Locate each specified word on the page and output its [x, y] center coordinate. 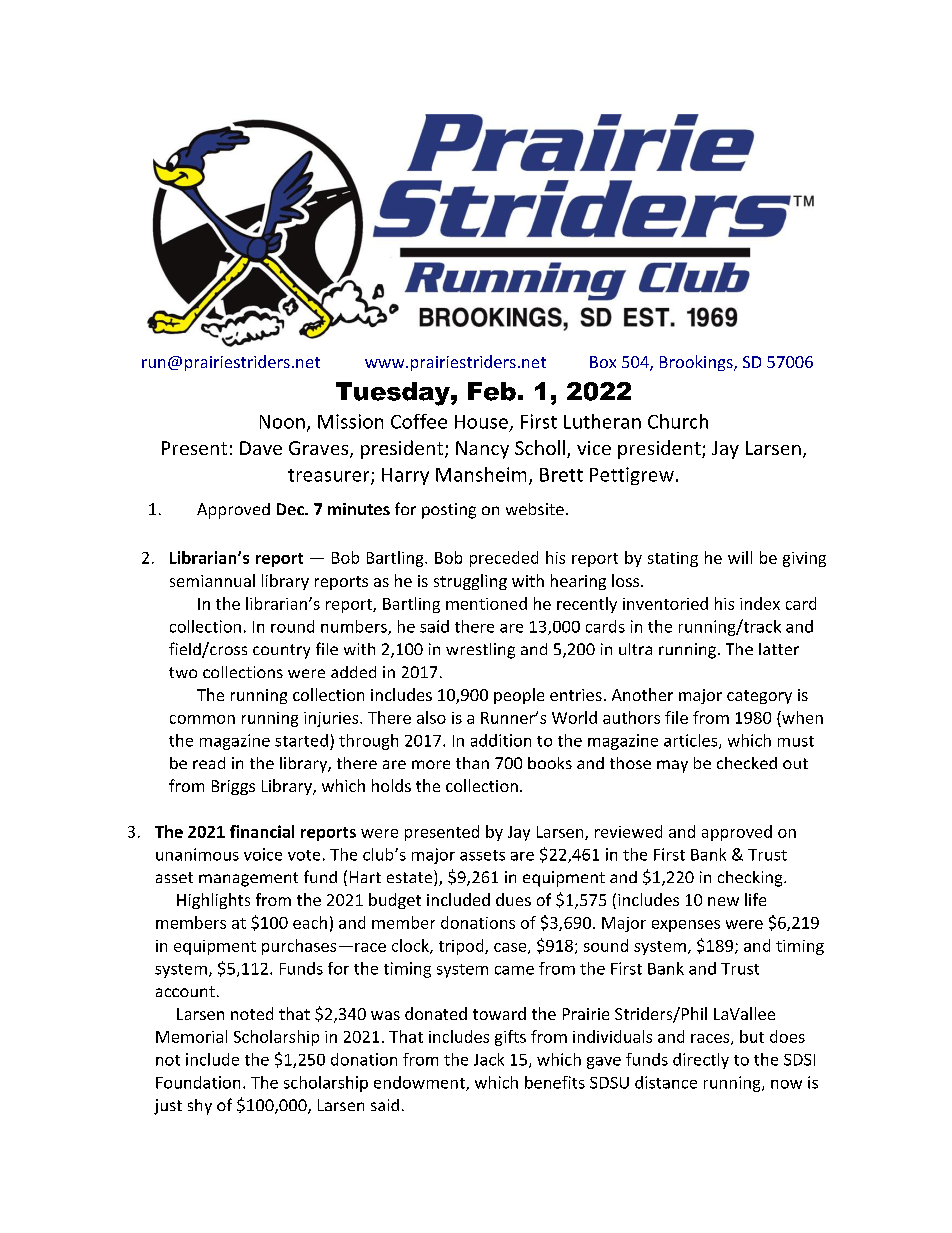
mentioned [486, 603]
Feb [492, 391]
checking [751, 879]
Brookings [697, 363]
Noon [282, 422]
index [760, 603]
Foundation [198, 1082]
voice [263, 854]
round [292, 626]
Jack [489, 1059]
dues [513, 899]
